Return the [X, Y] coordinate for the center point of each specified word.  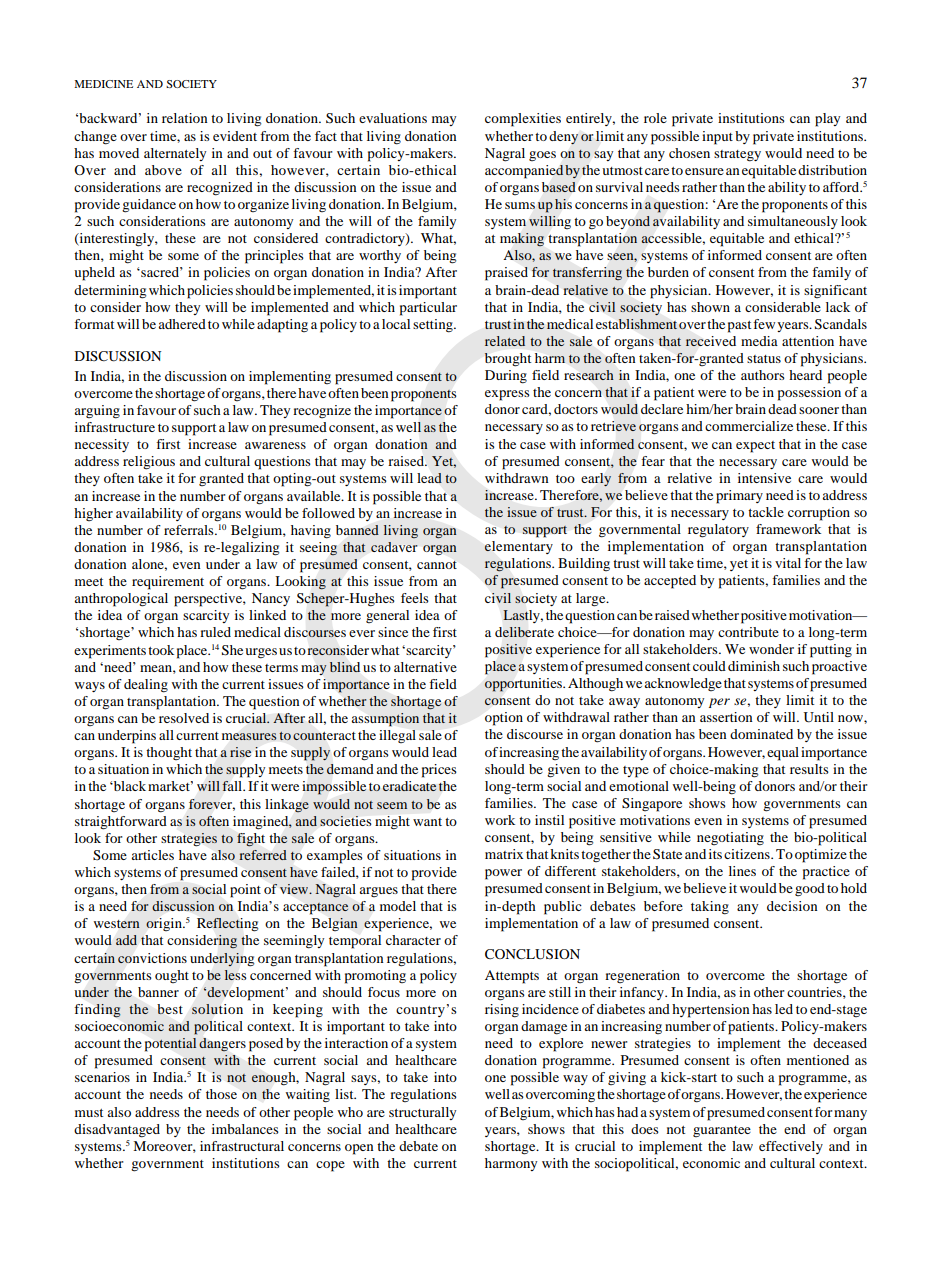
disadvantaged [117, 1131]
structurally [422, 1113]
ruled [215, 632]
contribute [748, 632]
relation [185, 118]
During [506, 377]
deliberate [524, 632]
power [503, 874]
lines [742, 871]
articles [152, 855]
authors [763, 375]
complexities [523, 120]
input [717, 138]
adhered [182, 324]
